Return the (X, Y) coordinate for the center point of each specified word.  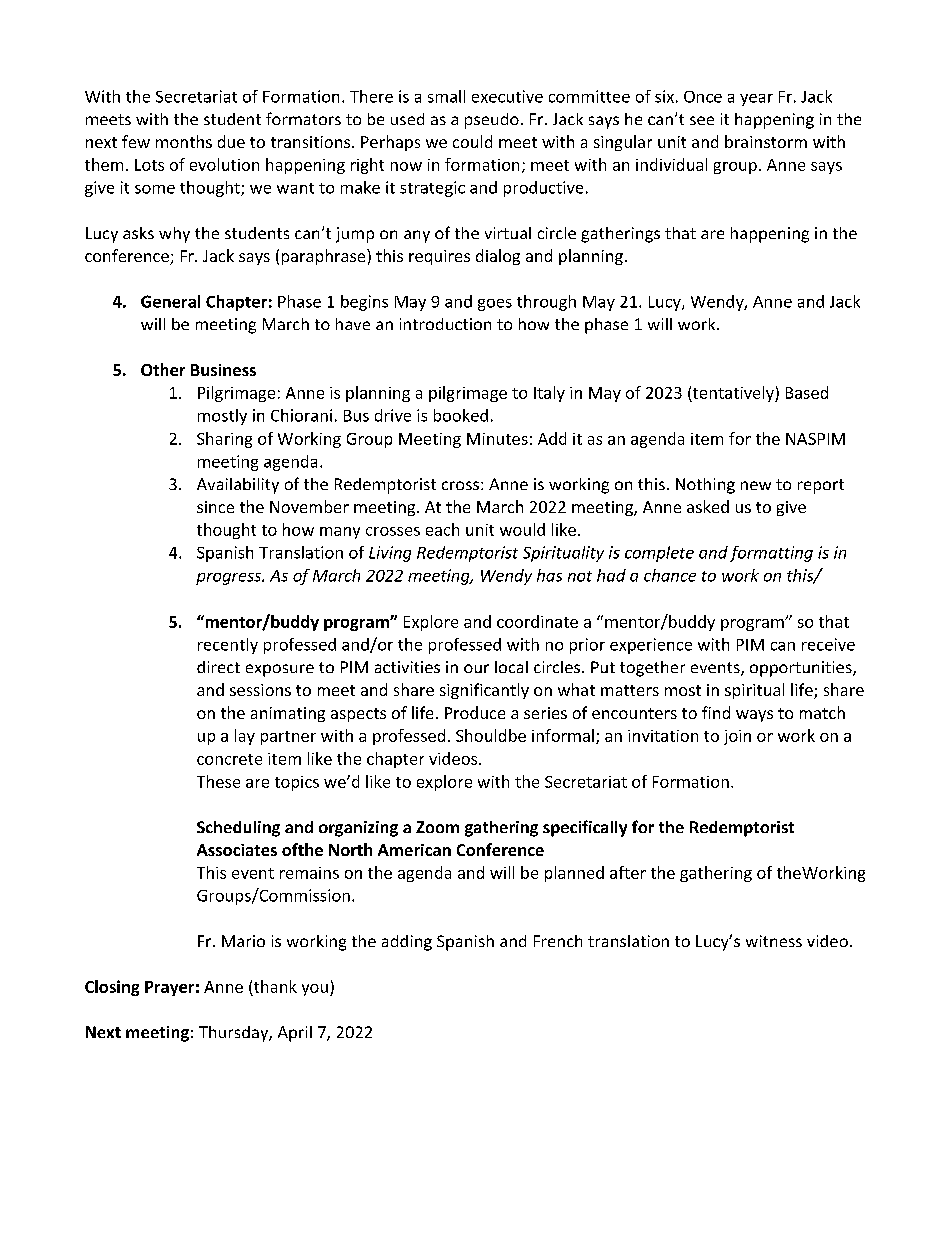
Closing (112, 988)
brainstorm (766, 141)
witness (774, 941)
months (184, 141)
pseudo (492, 121)
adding (407, 943)
